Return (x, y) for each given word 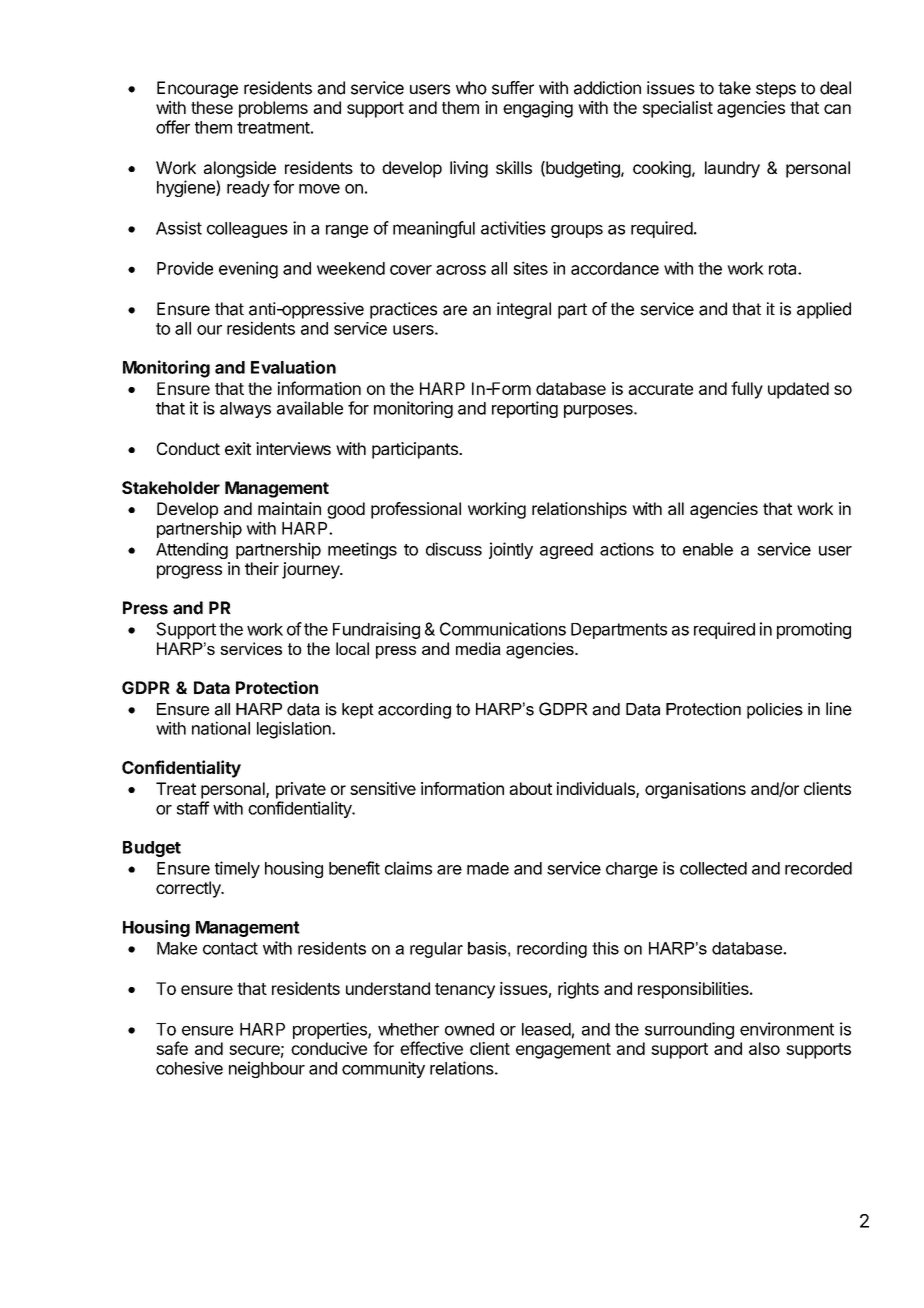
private (301, 790)
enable (708, 549)
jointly (511, 550)
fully (747, 390)
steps (776, 90)
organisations (695, 790)
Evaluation (293, 367)
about (530, 788)
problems (273, 109)
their (262, 568)
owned (469, 1029)
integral (524, 310)
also (764, 1048)
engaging (538, 109)
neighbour (267, 1069)
